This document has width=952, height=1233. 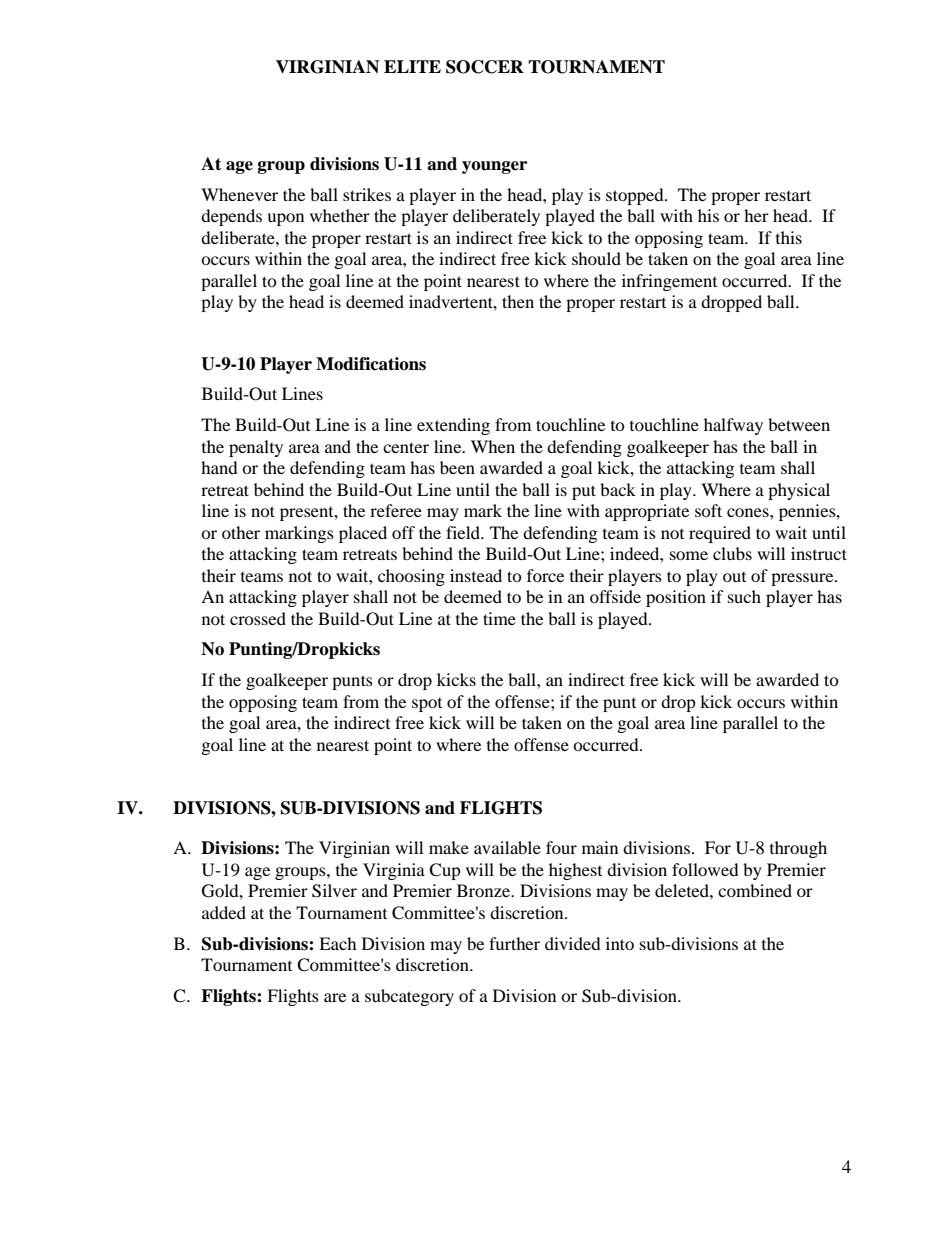 What do you see at coordinates (514, 943) in the document?
I see `further` at bounding box center [514, 943].
